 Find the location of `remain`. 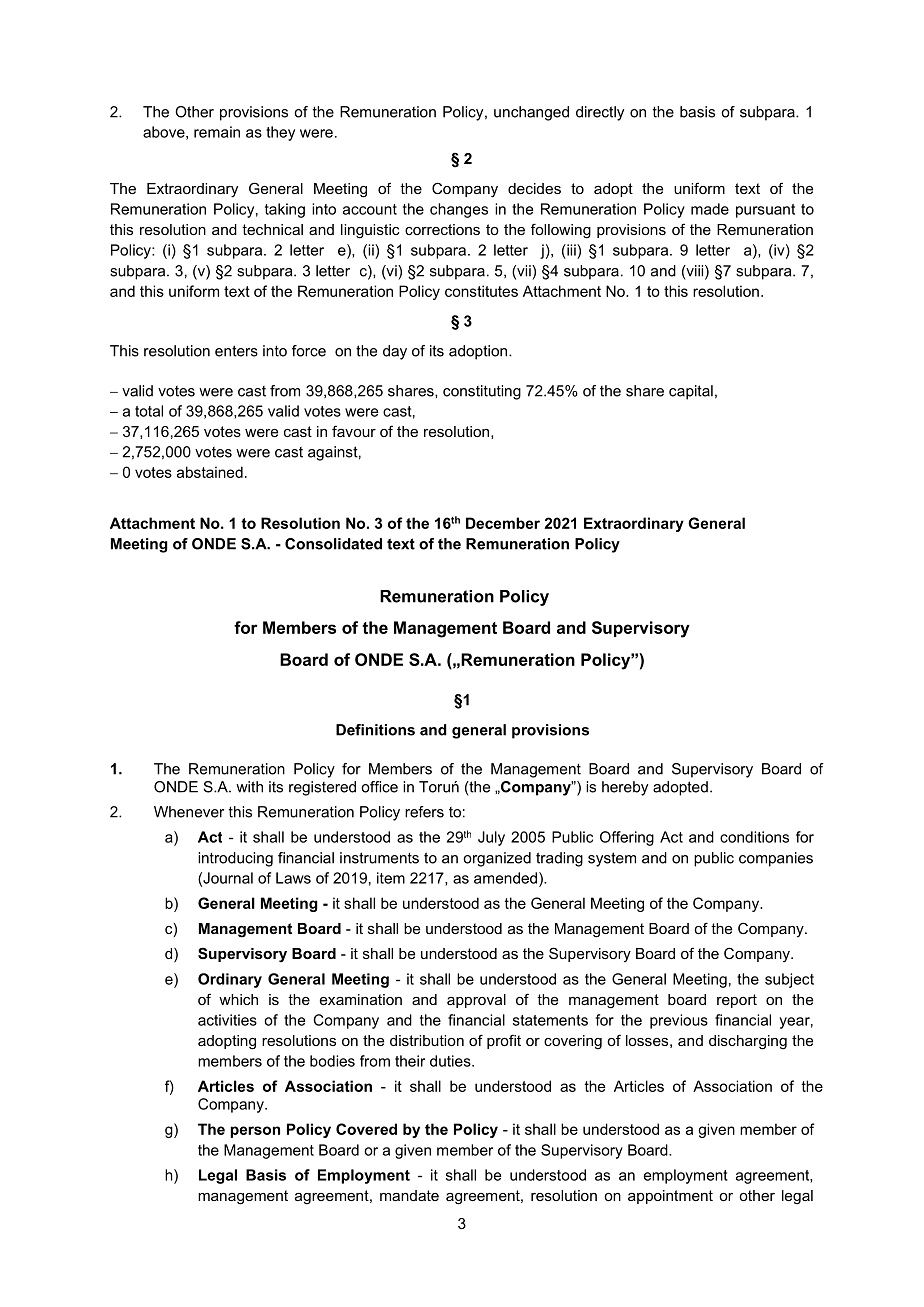

remain is located at coordinates (217, 132).
